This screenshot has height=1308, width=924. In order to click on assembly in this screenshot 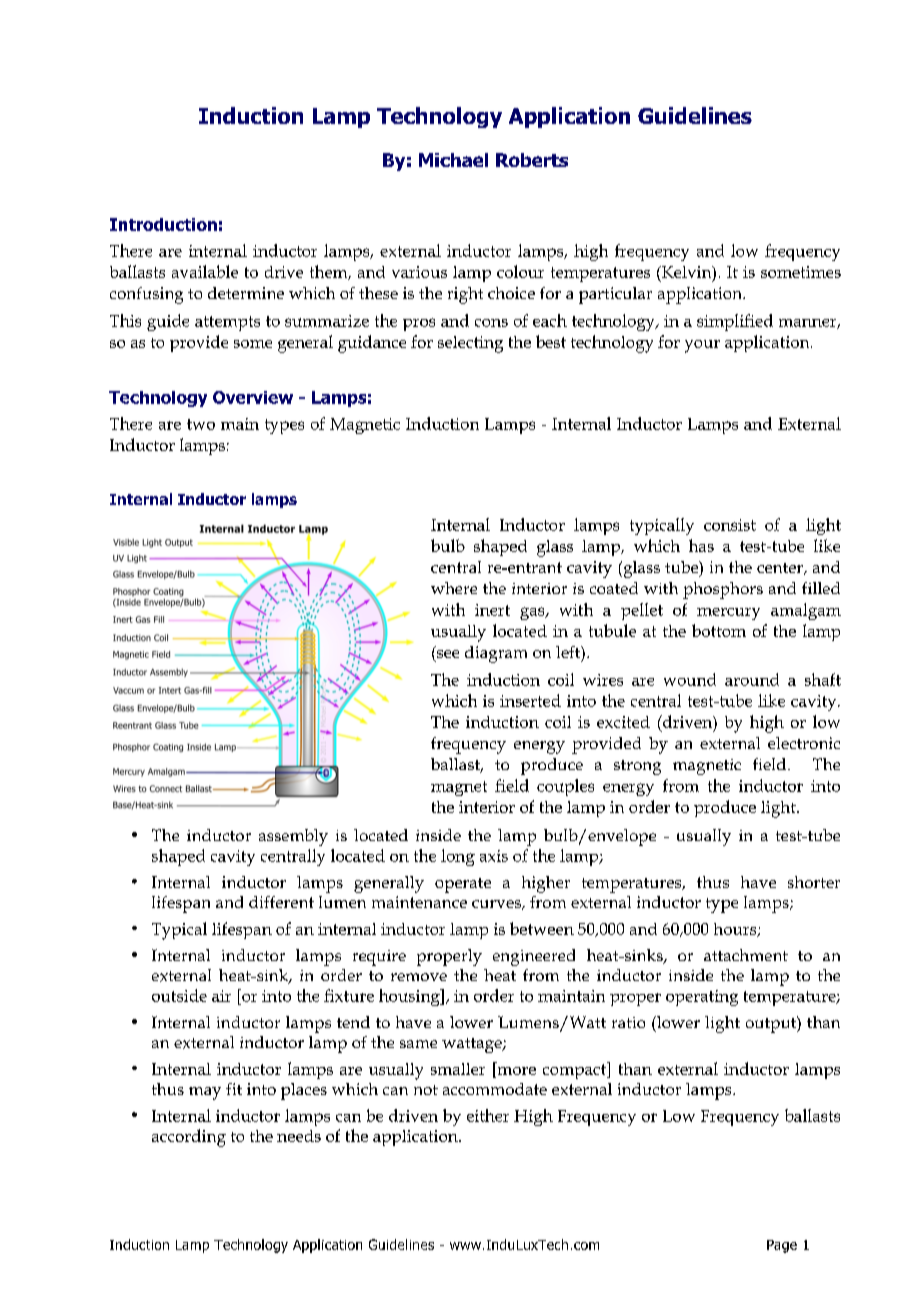, I will do `click(293, 837)`.
